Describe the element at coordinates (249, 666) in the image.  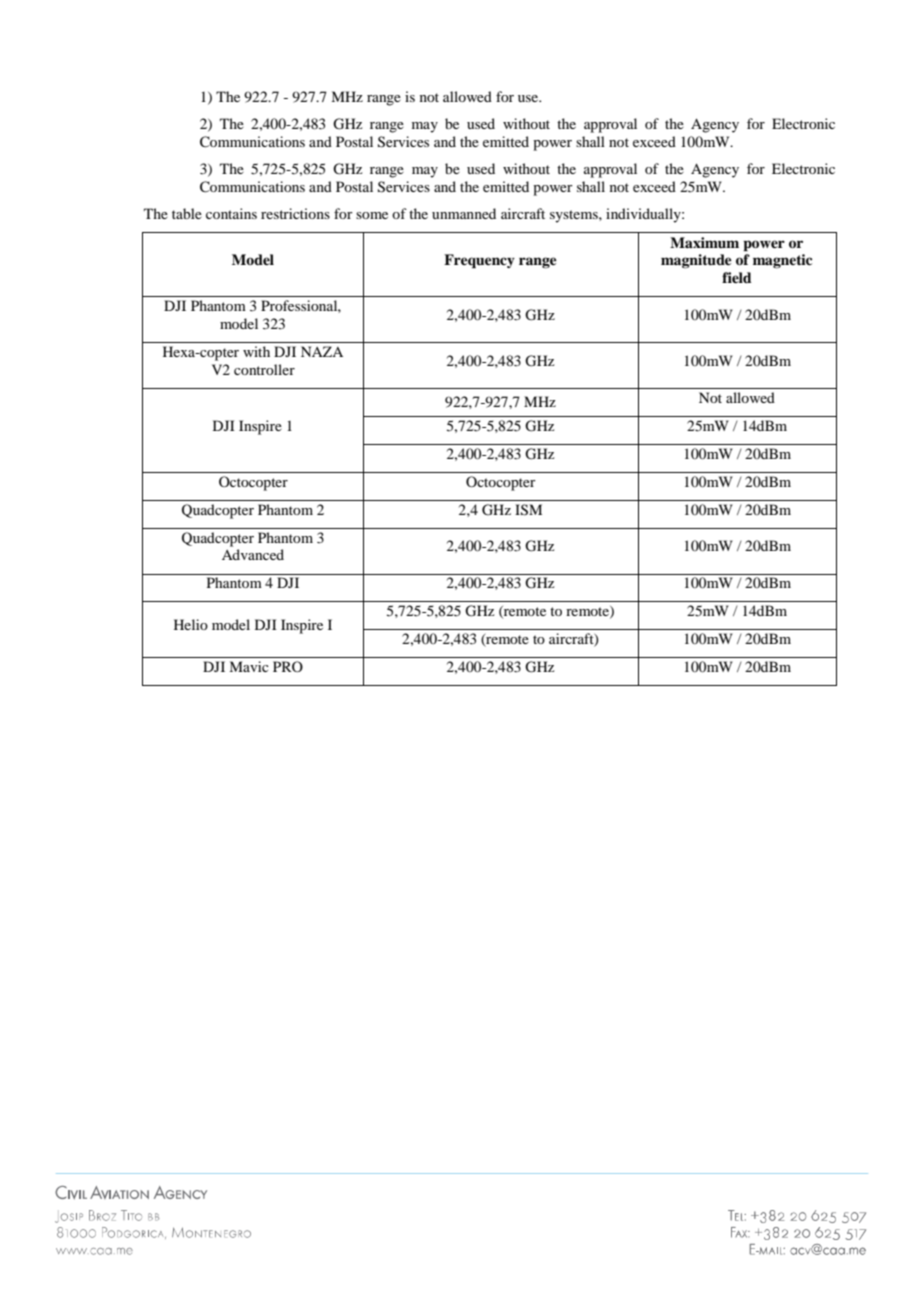
I see `Mavic` at that location.
